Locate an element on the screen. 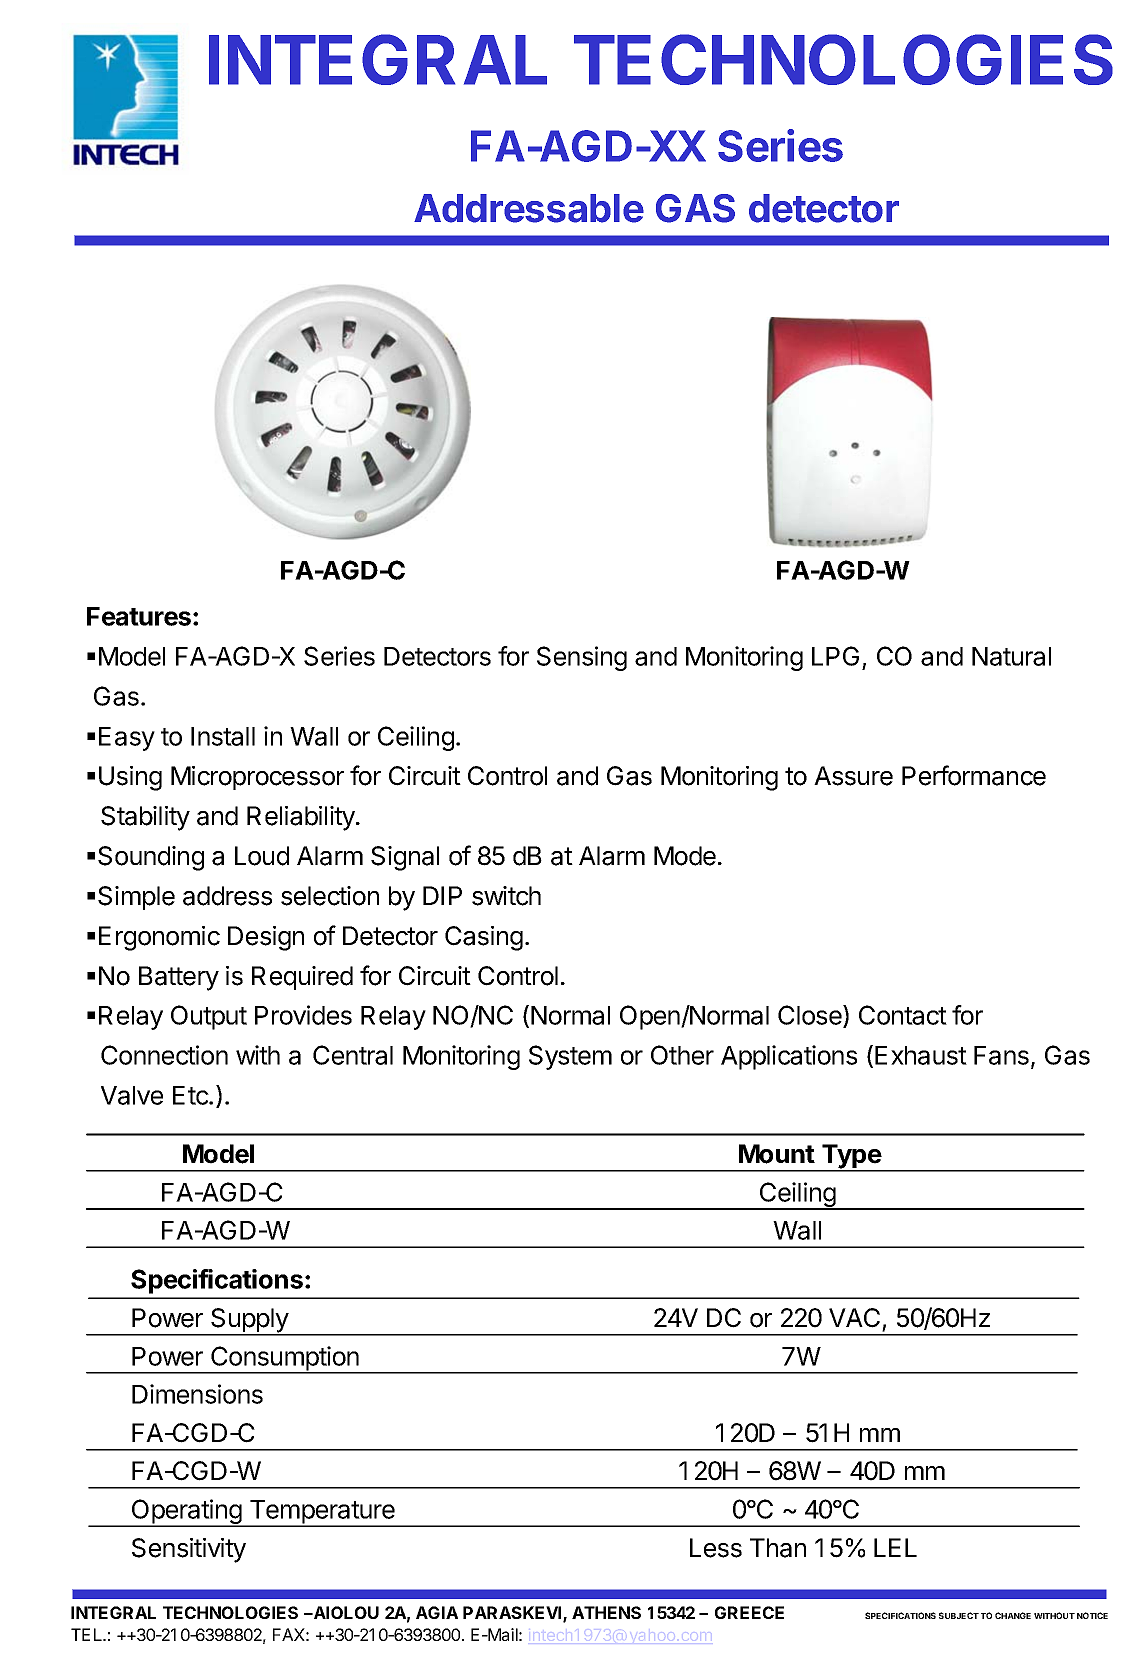  Casing is located at coordinates (484, 938).
